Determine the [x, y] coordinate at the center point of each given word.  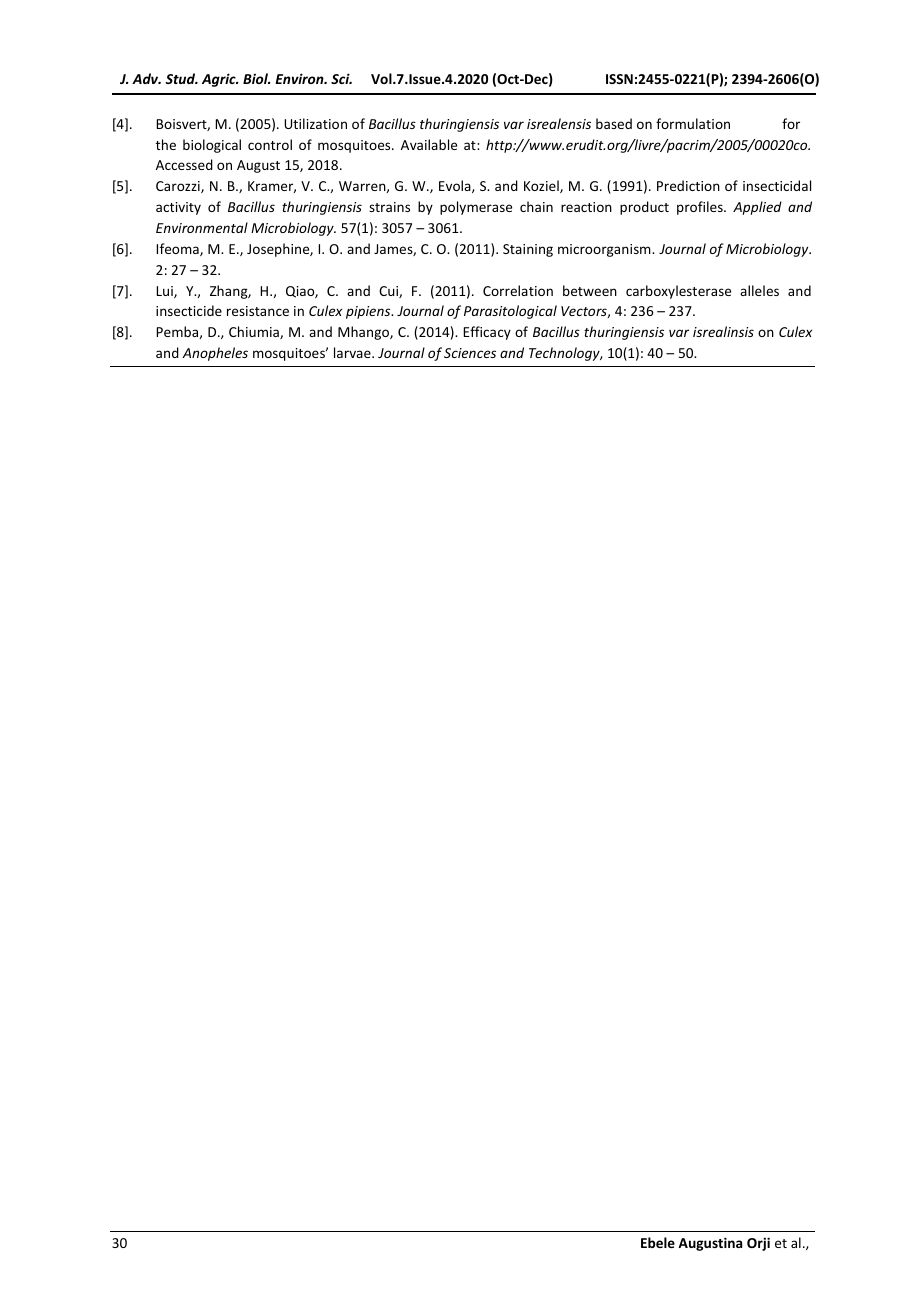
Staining [528, 250]
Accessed [184, 164]
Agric [220, 80]
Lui [165, 292]
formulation [693, 123]
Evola [456, 186]
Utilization [315, 123]
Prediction [688, 185]
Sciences [470, 353]
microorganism [605, 250]
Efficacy [487, 333]
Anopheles [215, 354]
